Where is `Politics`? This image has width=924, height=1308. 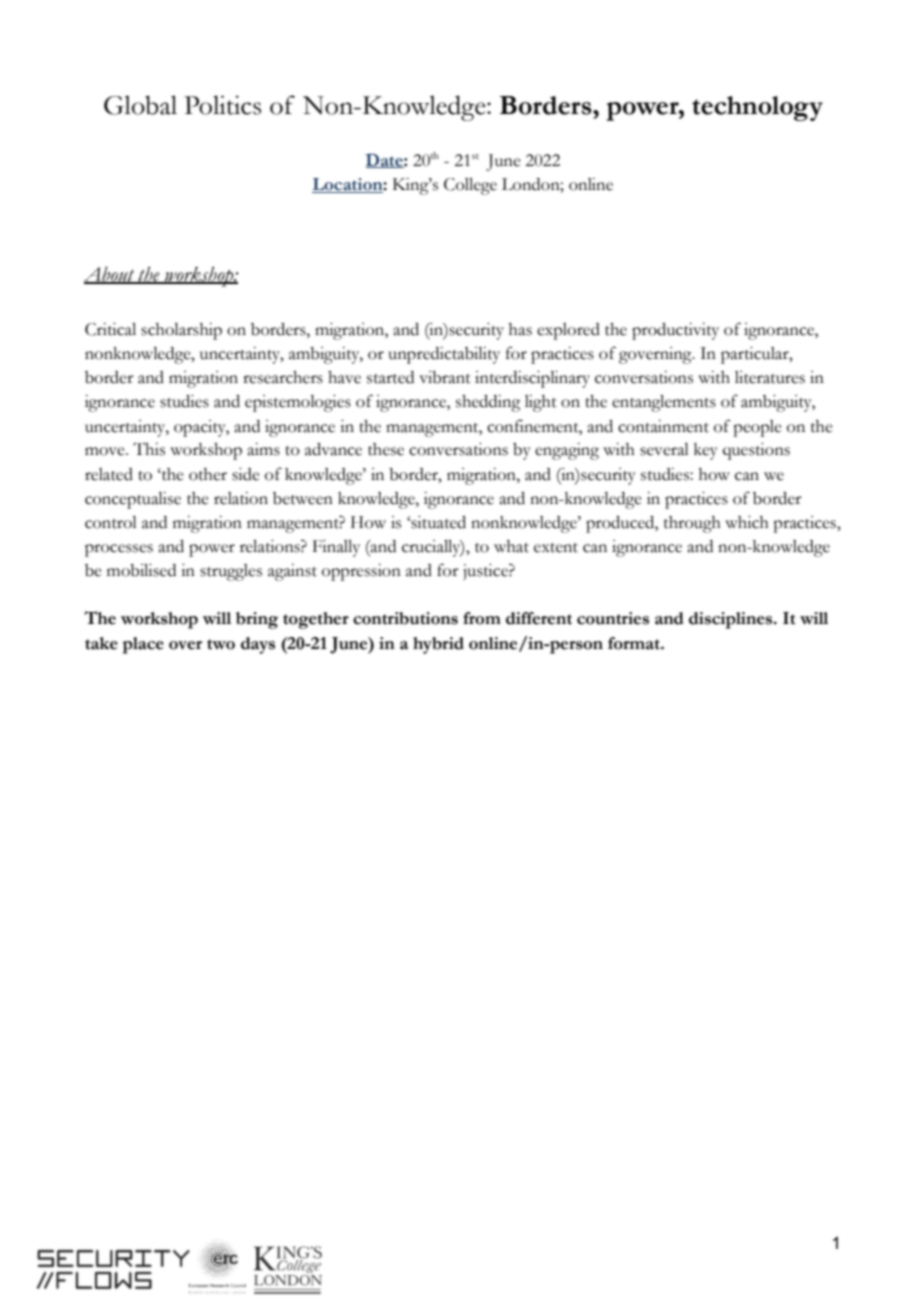 Politics is located at coordinates (222, 105).
